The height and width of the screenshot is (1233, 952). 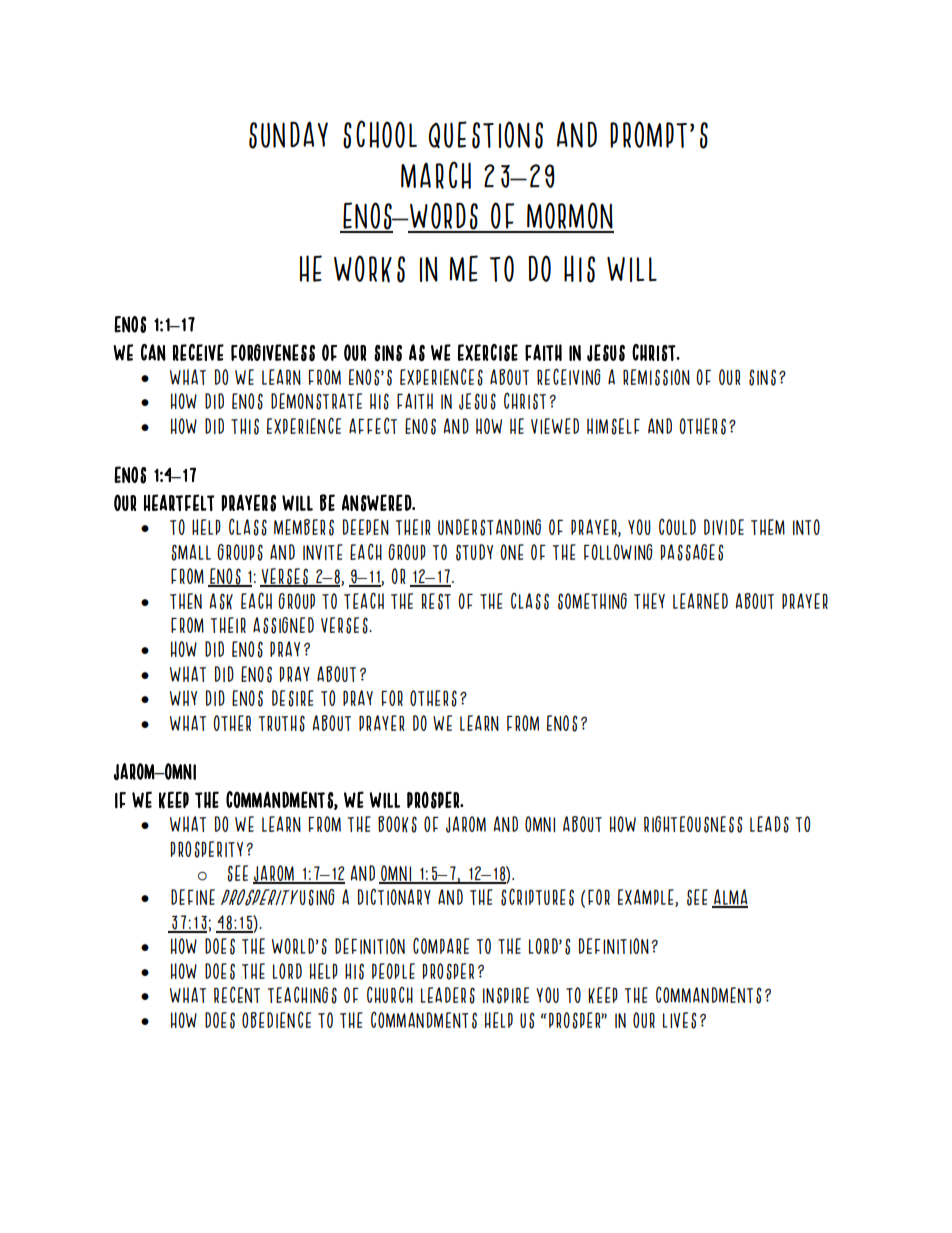 What do you see at coordinates (656, 377) in the screenshot?
I see `REMISSION` at bounding box center [656, 377].
